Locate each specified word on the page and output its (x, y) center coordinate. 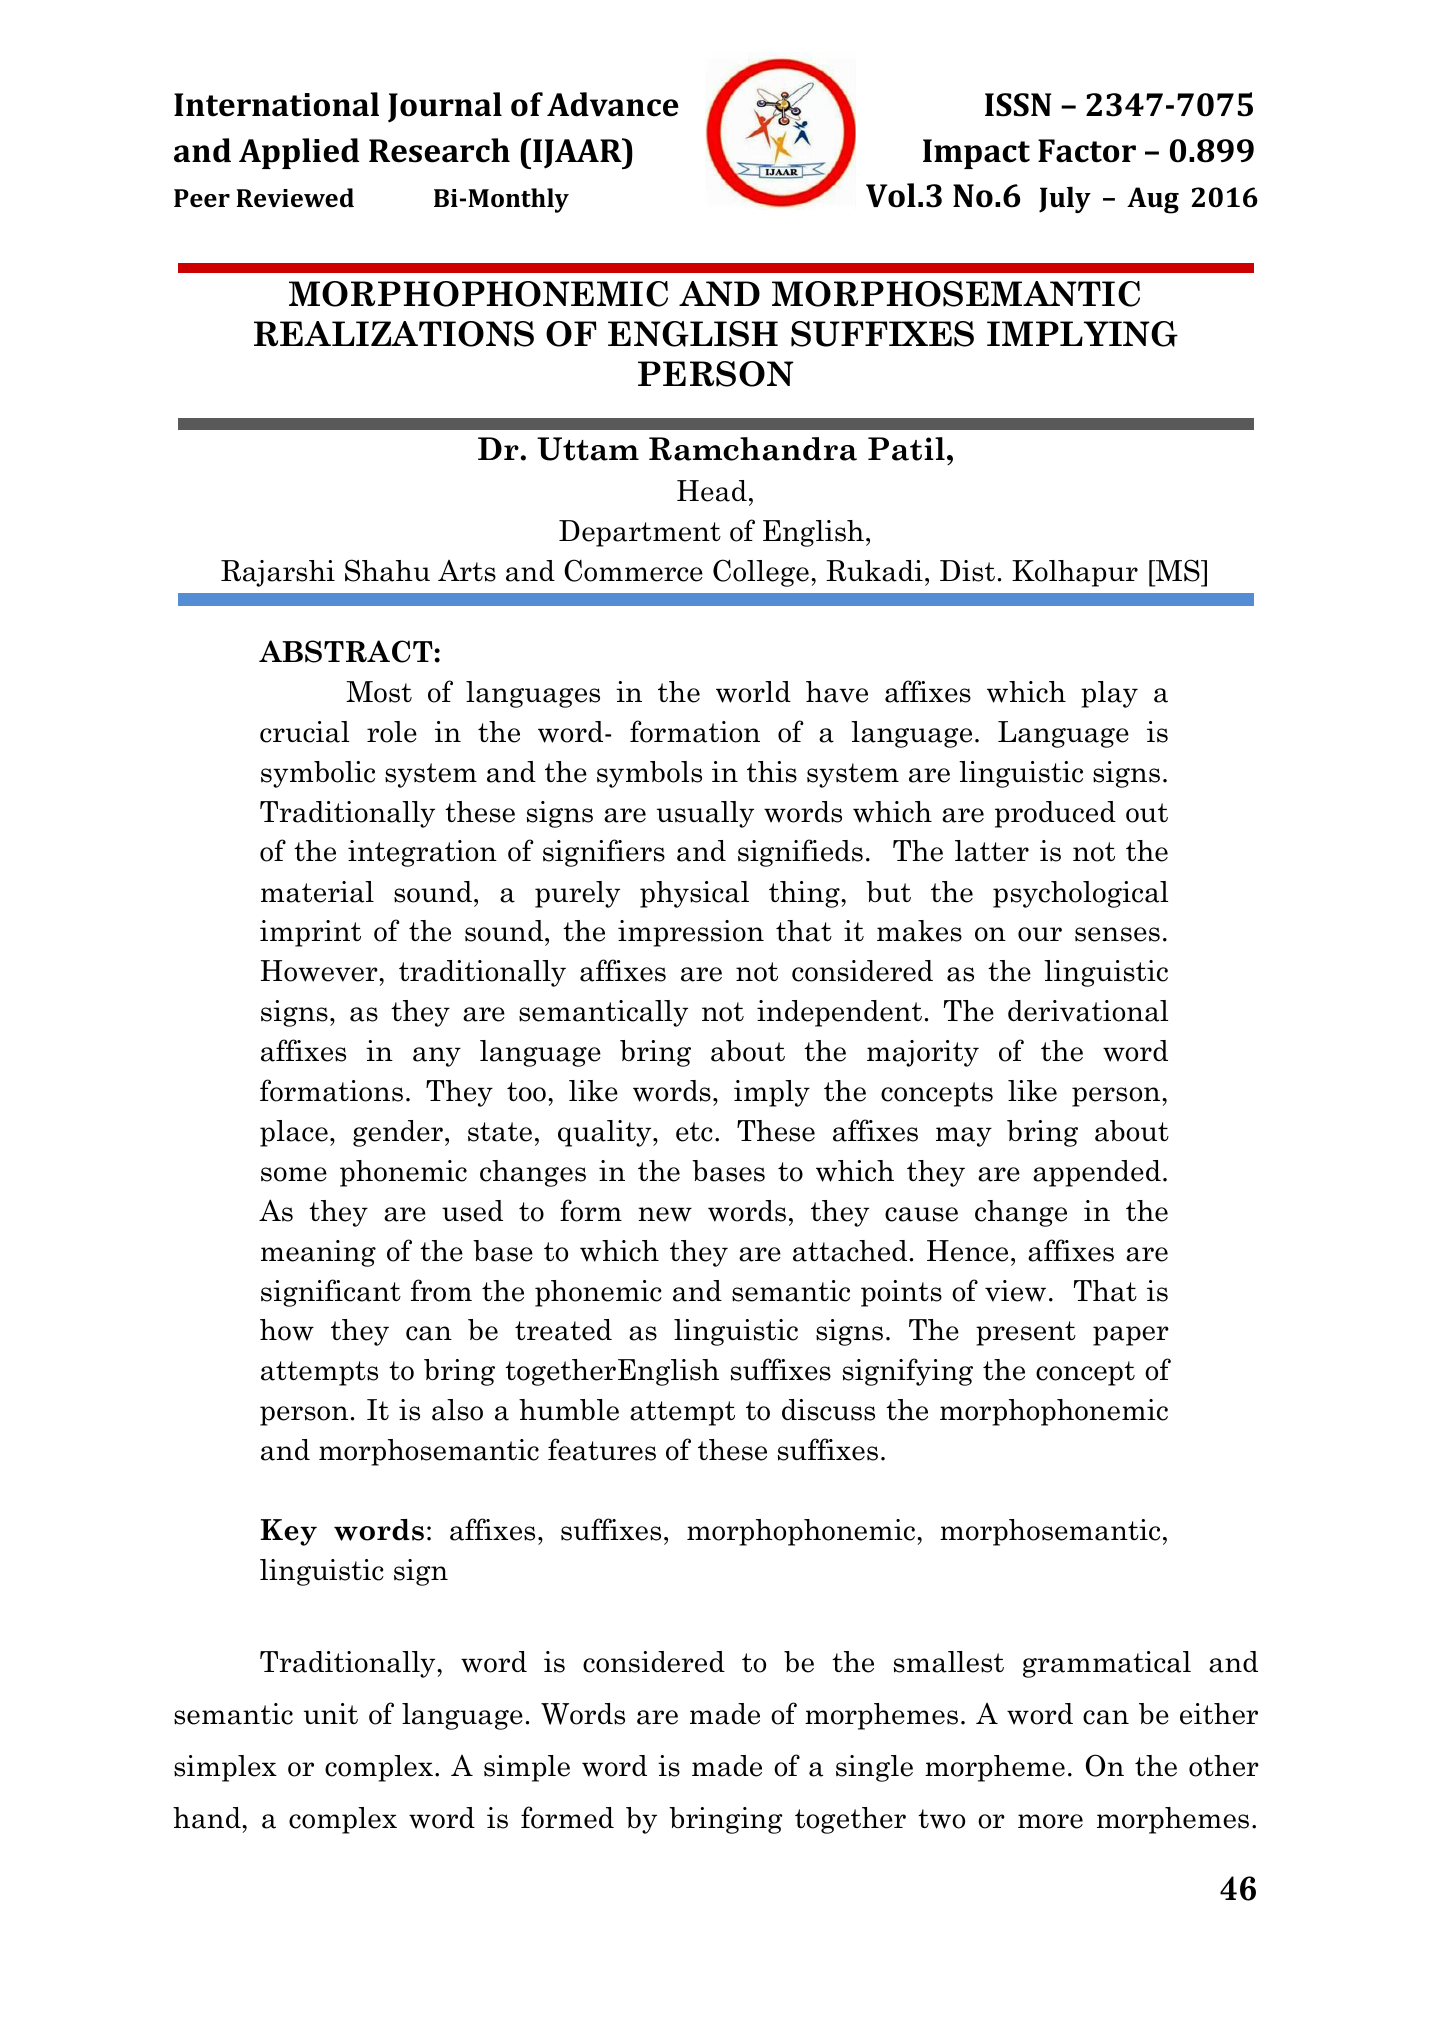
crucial (304, 732)
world (753, 692)
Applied (299, 153)
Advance (613, 104)
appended (1097, 1173)
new (665, 1214)
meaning (318, 1253)
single (874, 1768)
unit (331, 1713)
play (1109, 694)
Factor (1087, 151)
